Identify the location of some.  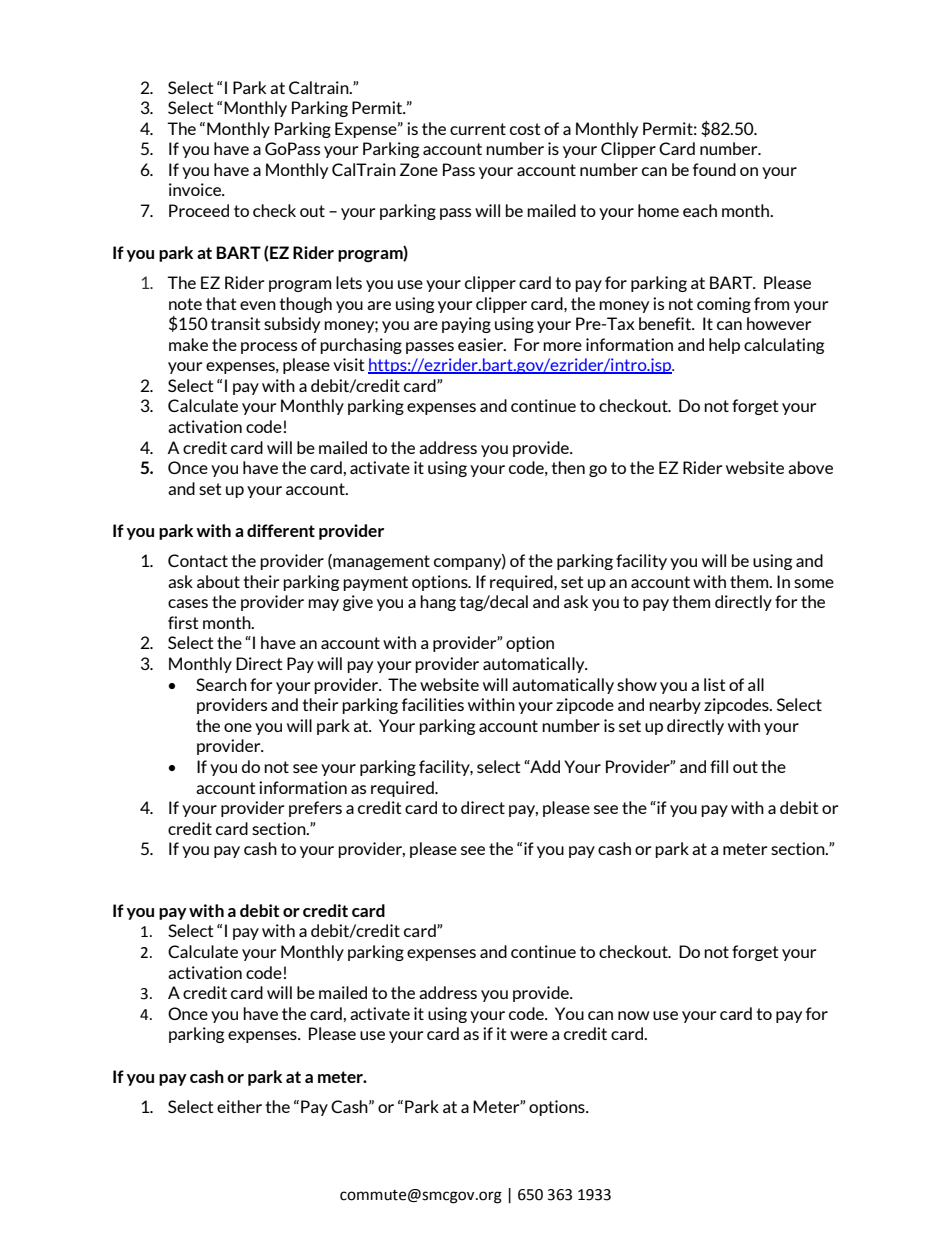
(814, 583).
